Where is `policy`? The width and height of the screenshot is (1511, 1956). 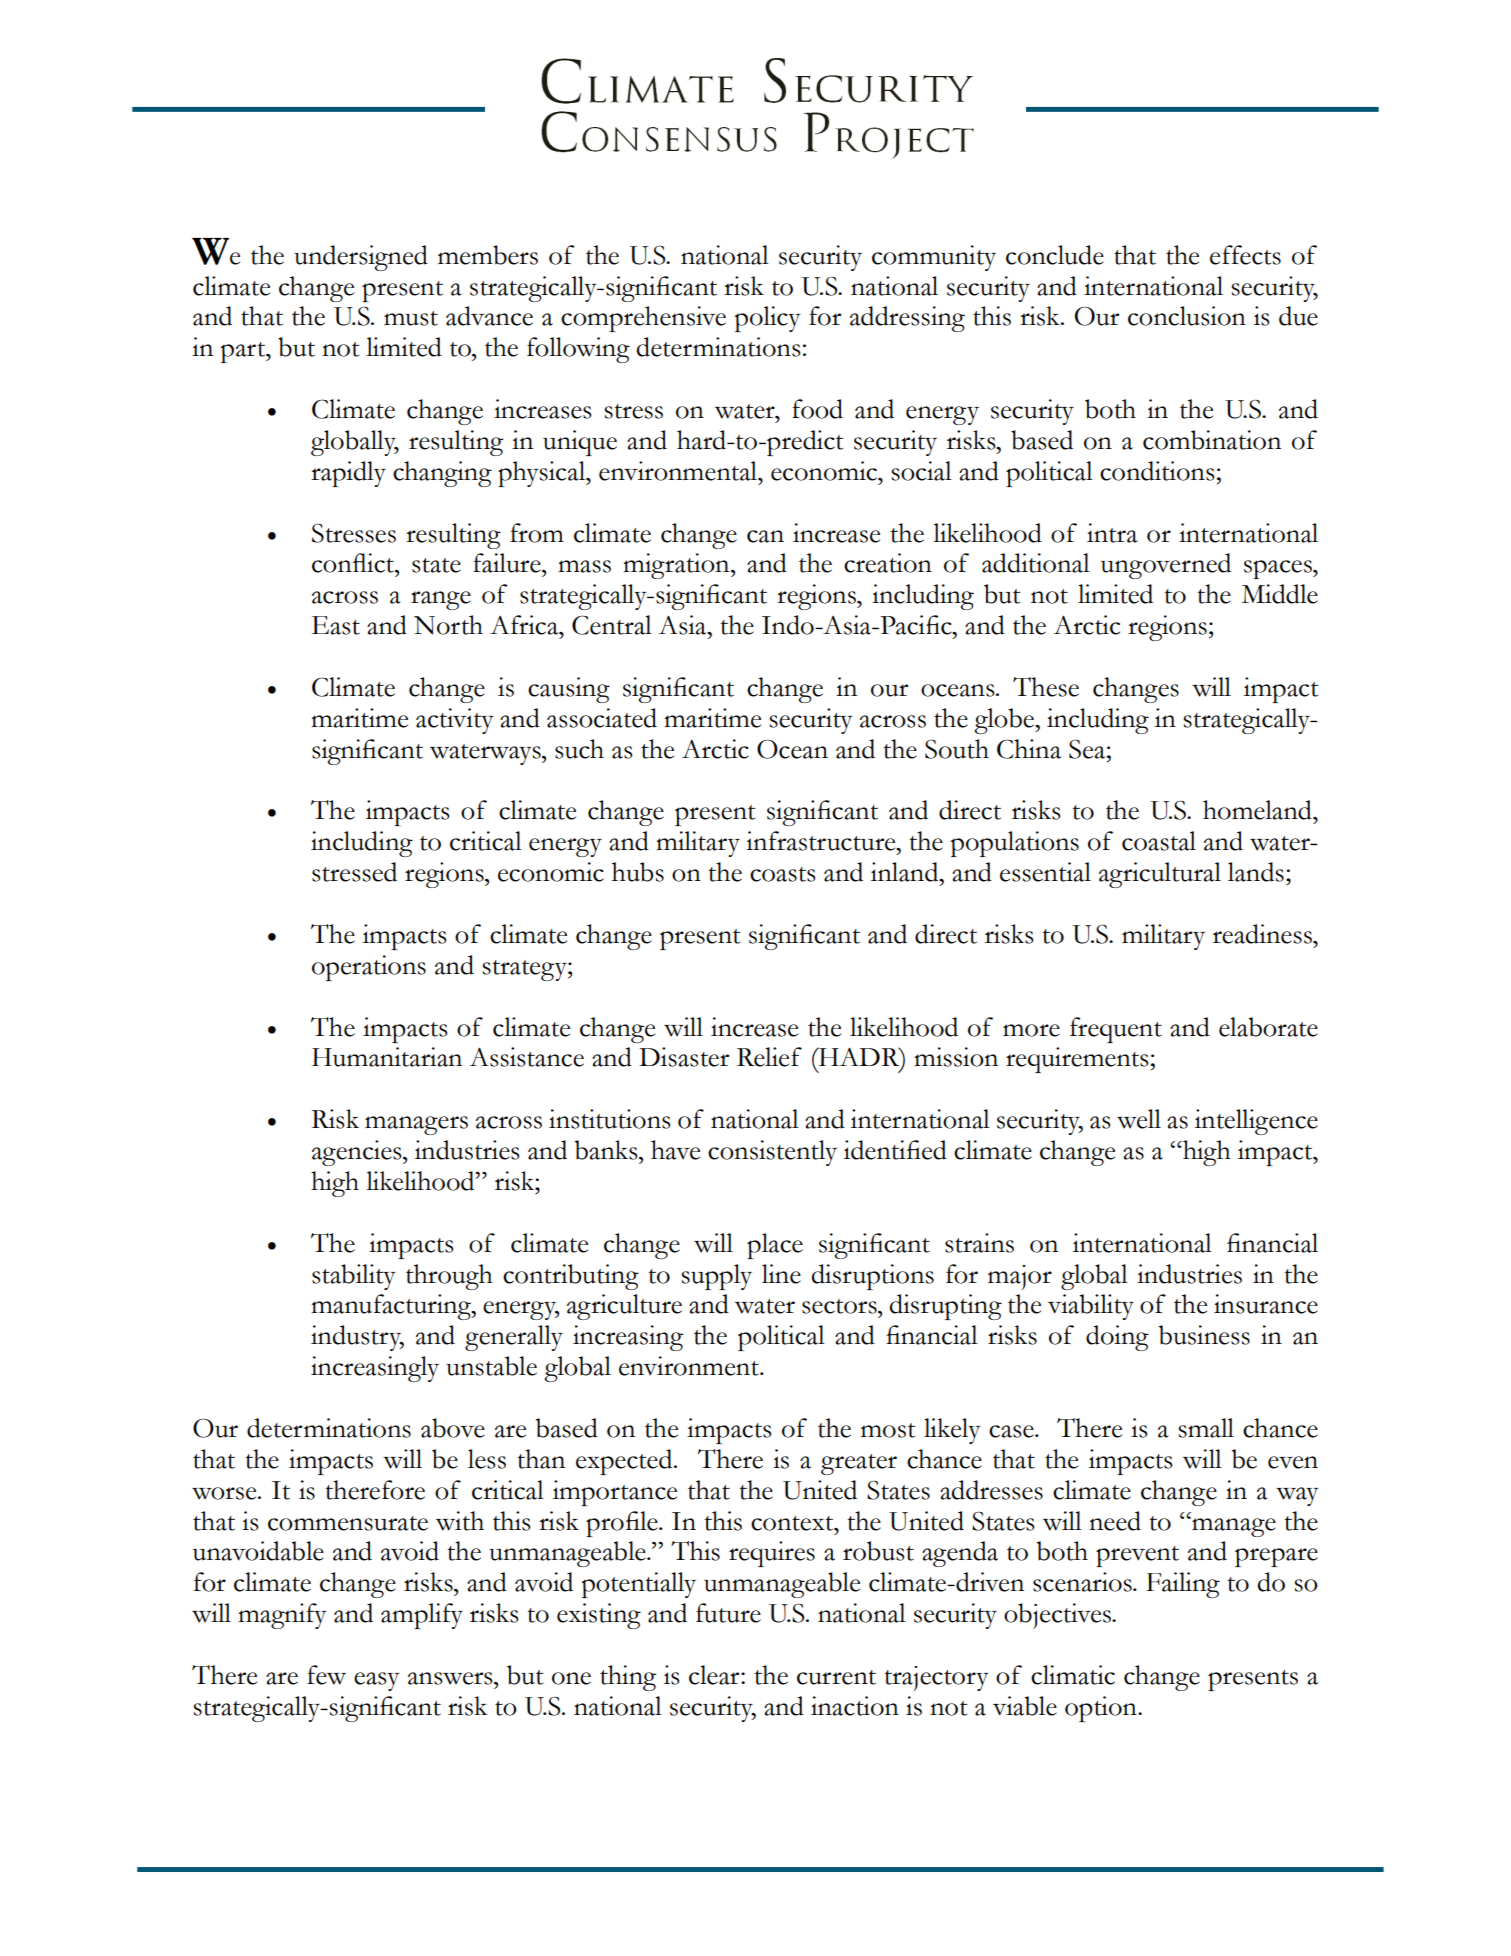
policy is located at coordinates (768, 319).
